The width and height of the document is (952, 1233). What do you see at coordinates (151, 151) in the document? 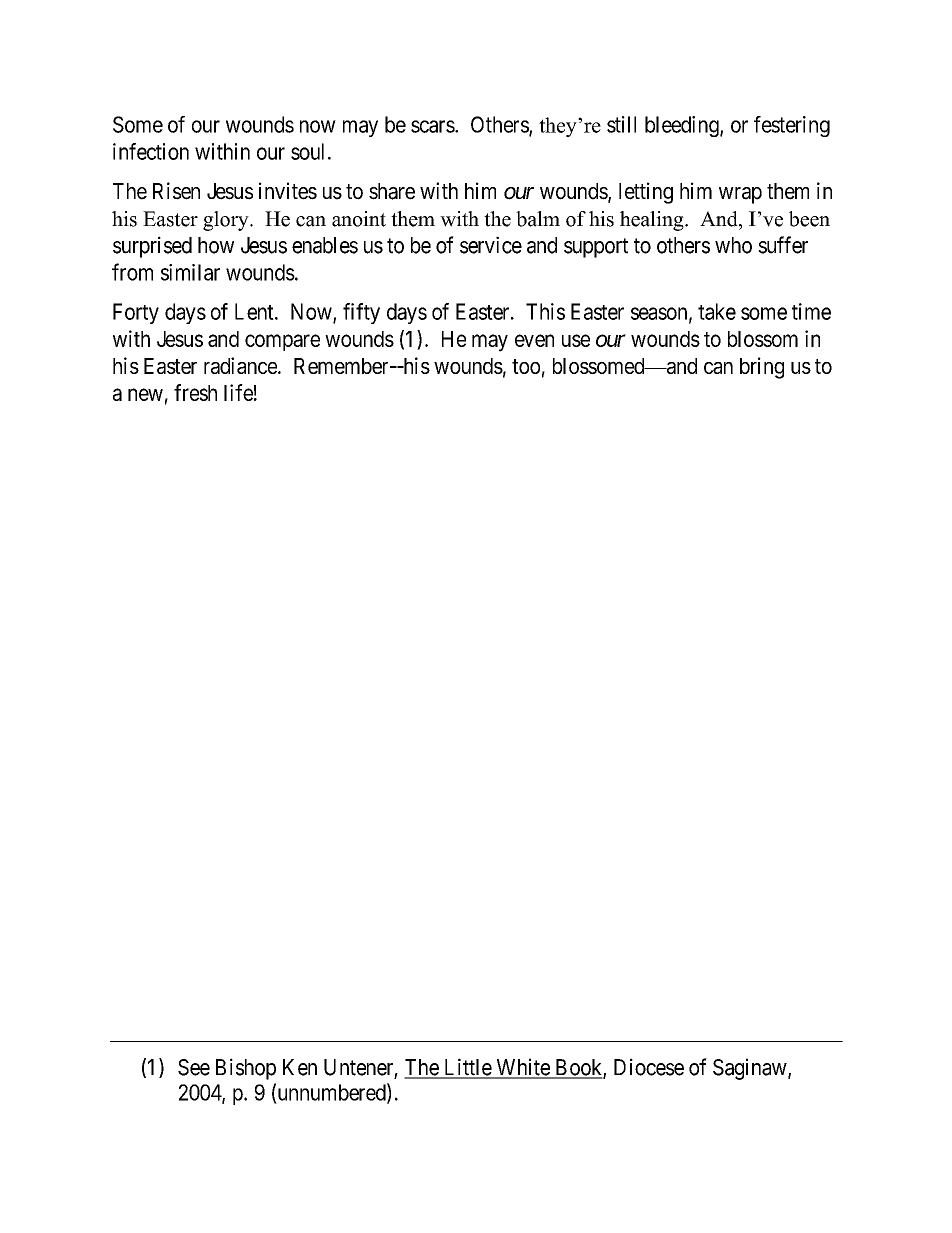
I see `infection` at bounding box center [151, 151].
